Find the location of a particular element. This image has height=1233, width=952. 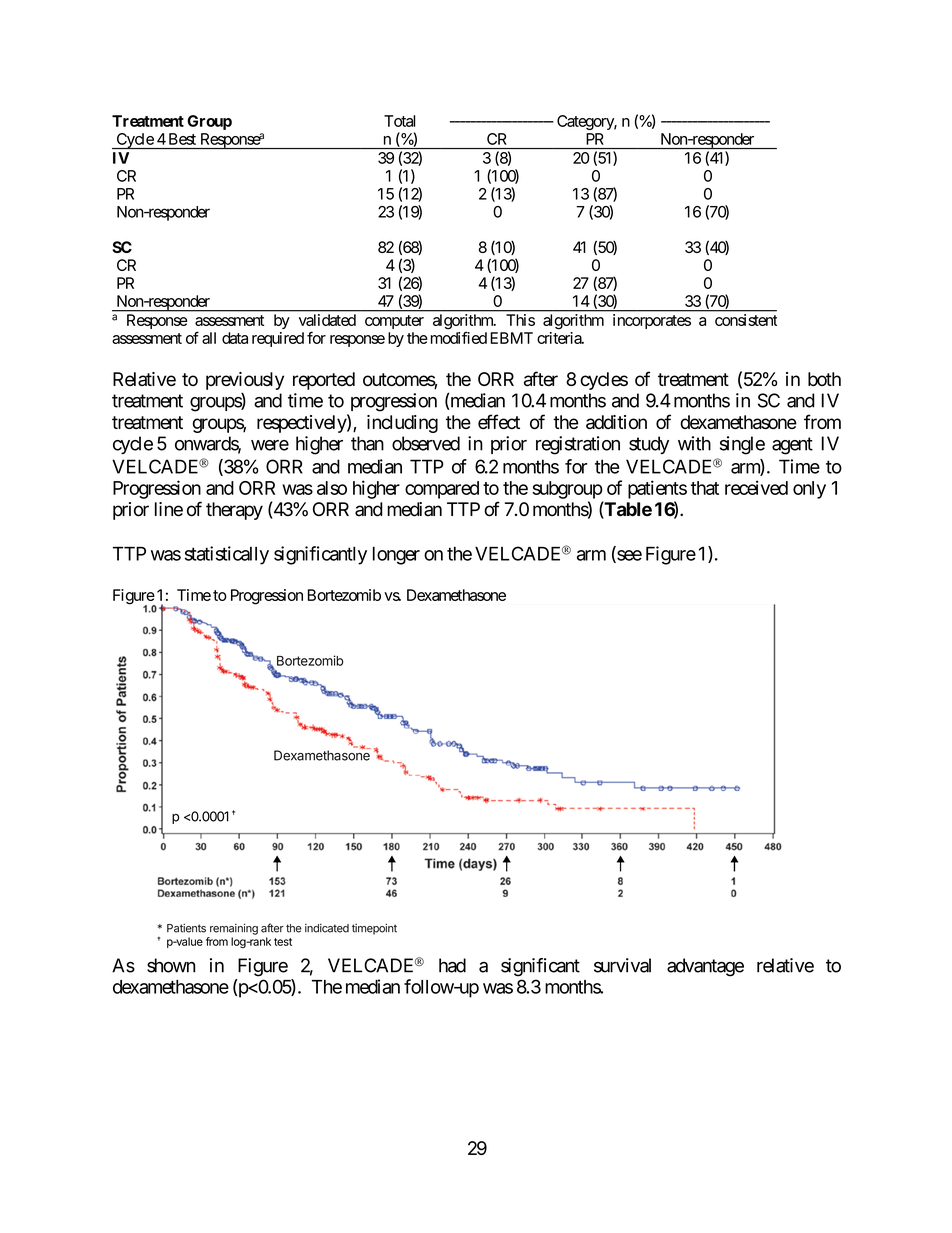

survival is located at coordinates (622, 965).
